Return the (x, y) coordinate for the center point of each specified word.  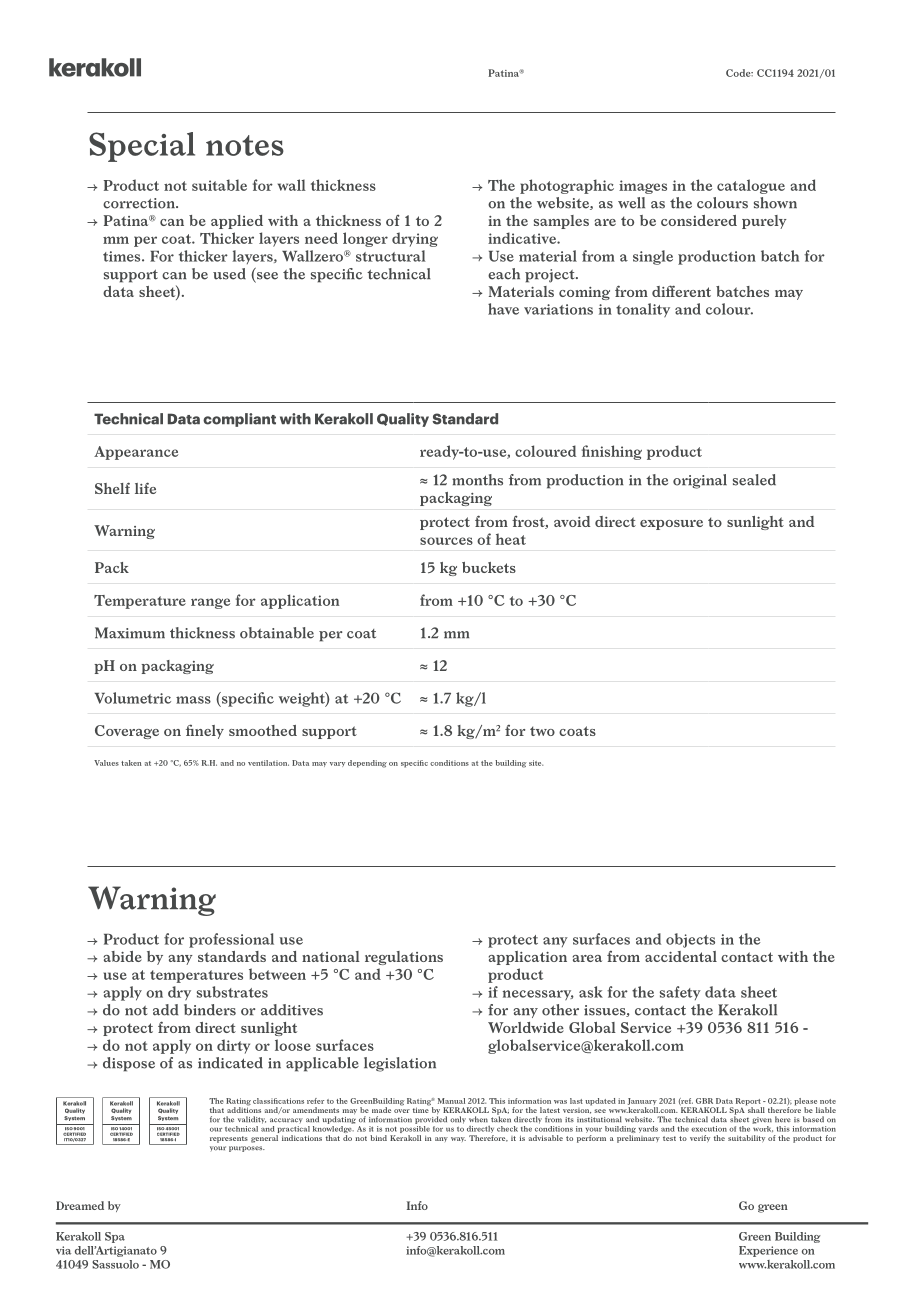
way (458, 1139)
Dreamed (80, 1205)
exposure (671, 525)
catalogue (751, 186)
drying (415, 239)
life (145, 488)
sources (446, 541)
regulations (404, 958)
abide (123, 956)
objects (690, 940)
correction (140, 203)
